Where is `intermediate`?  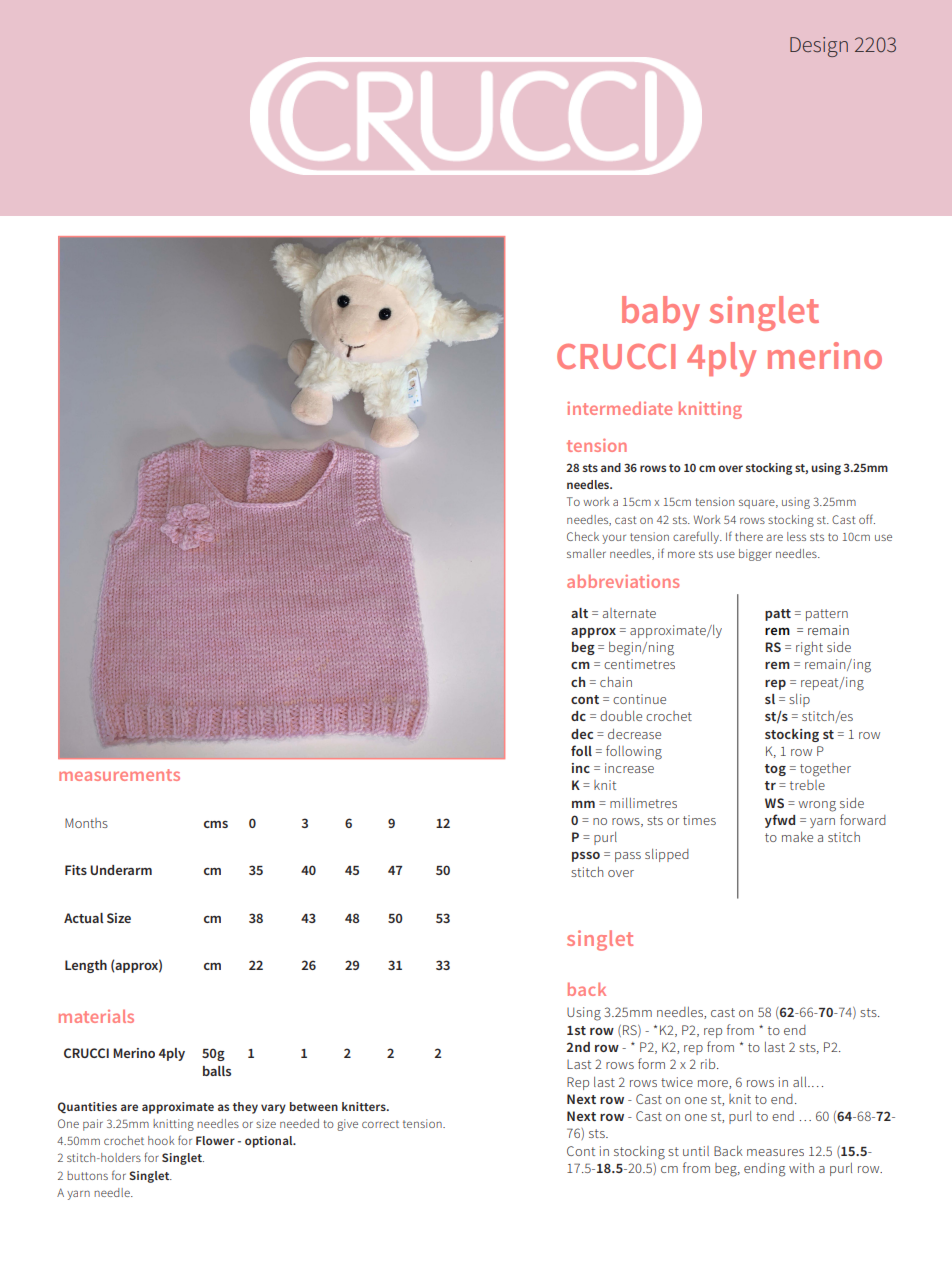 intermediate is located at coordinates (619, 408).
